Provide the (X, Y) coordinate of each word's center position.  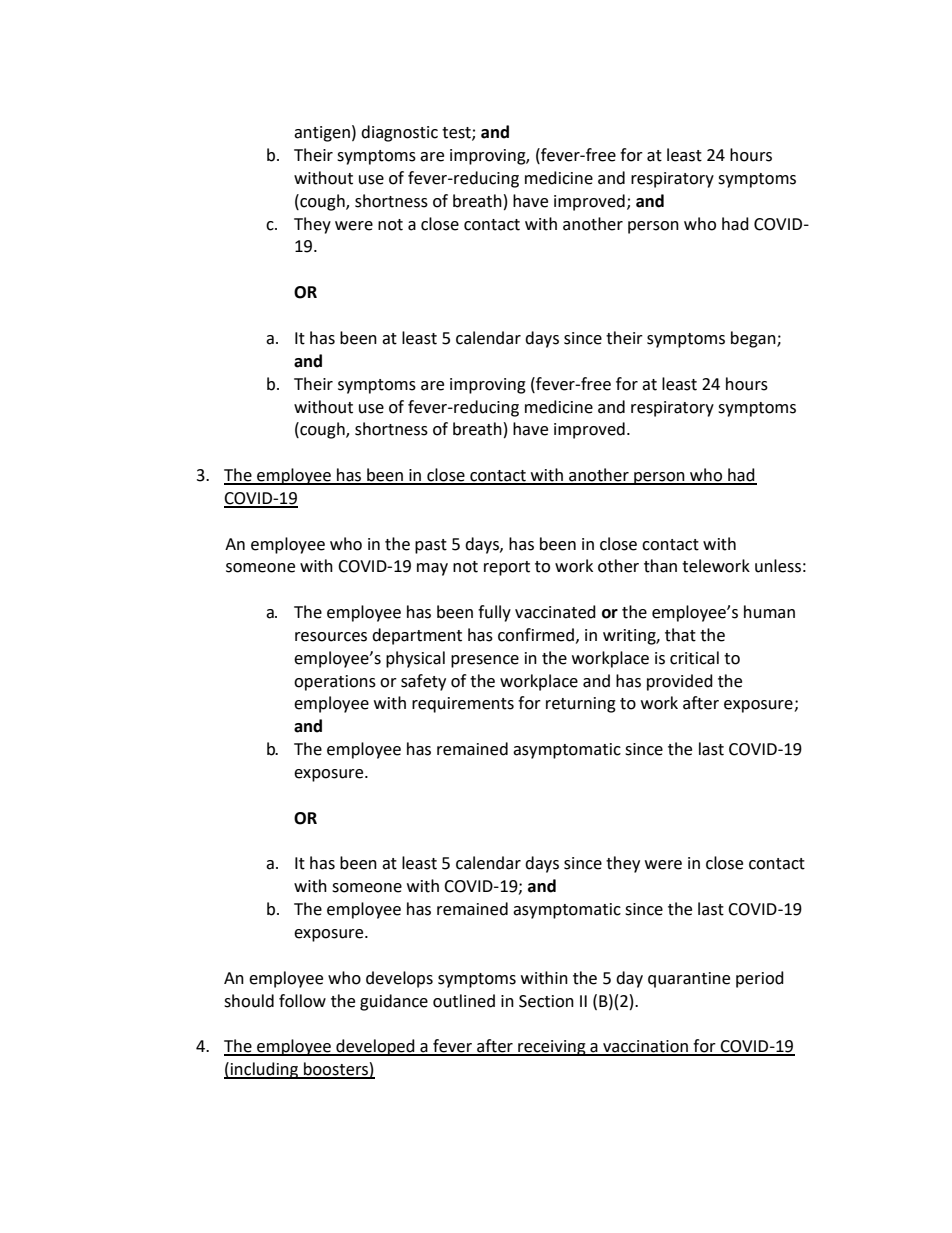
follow (302, 1001)
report (507, 568)
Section (546, 1001)
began (754, 339)
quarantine (689, 980)
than (660, 566)
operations (335, 683)
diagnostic (399, 133)
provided (680, 682)
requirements (463, 705)
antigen (322, 134)
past (431, 546)
